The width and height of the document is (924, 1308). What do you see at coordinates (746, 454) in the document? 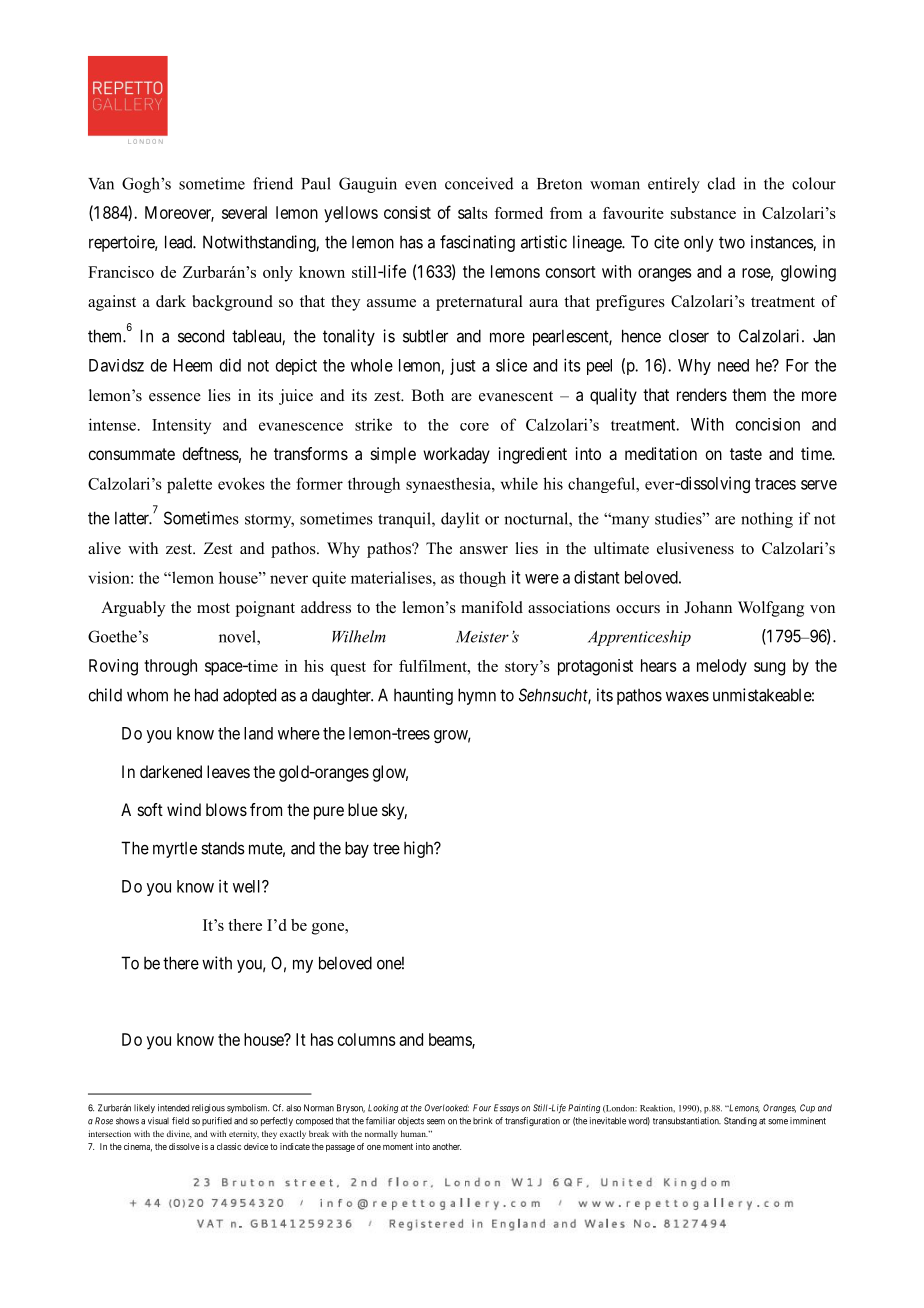
I see `taste` at bounding box center [746, 454].
